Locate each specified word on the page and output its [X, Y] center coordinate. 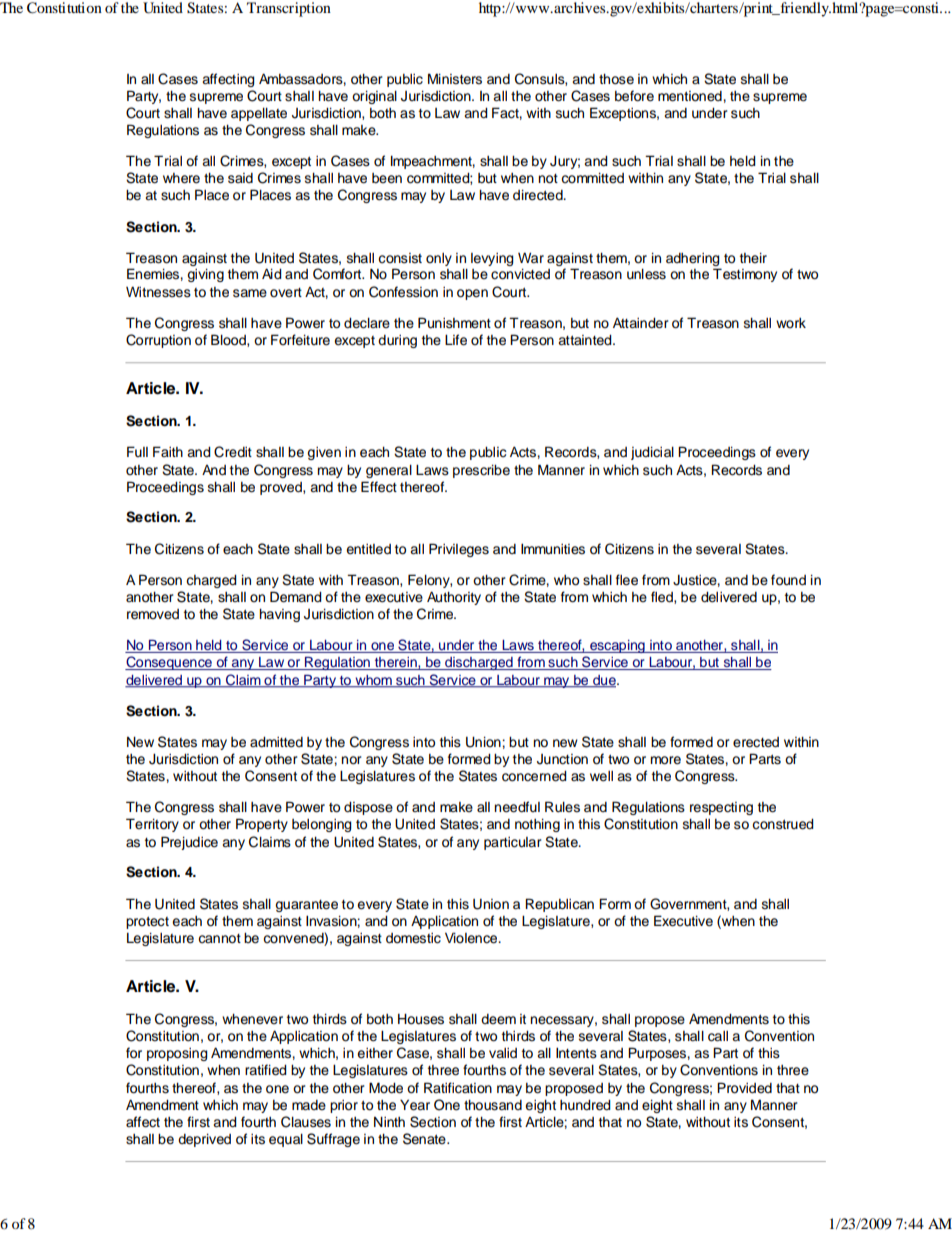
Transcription [289, 9]
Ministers [455, 79]
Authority [454, 598]
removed [153, 614]
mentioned [691, 96]
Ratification [458, 1088]
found [788, 580]
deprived [204, 1140]
